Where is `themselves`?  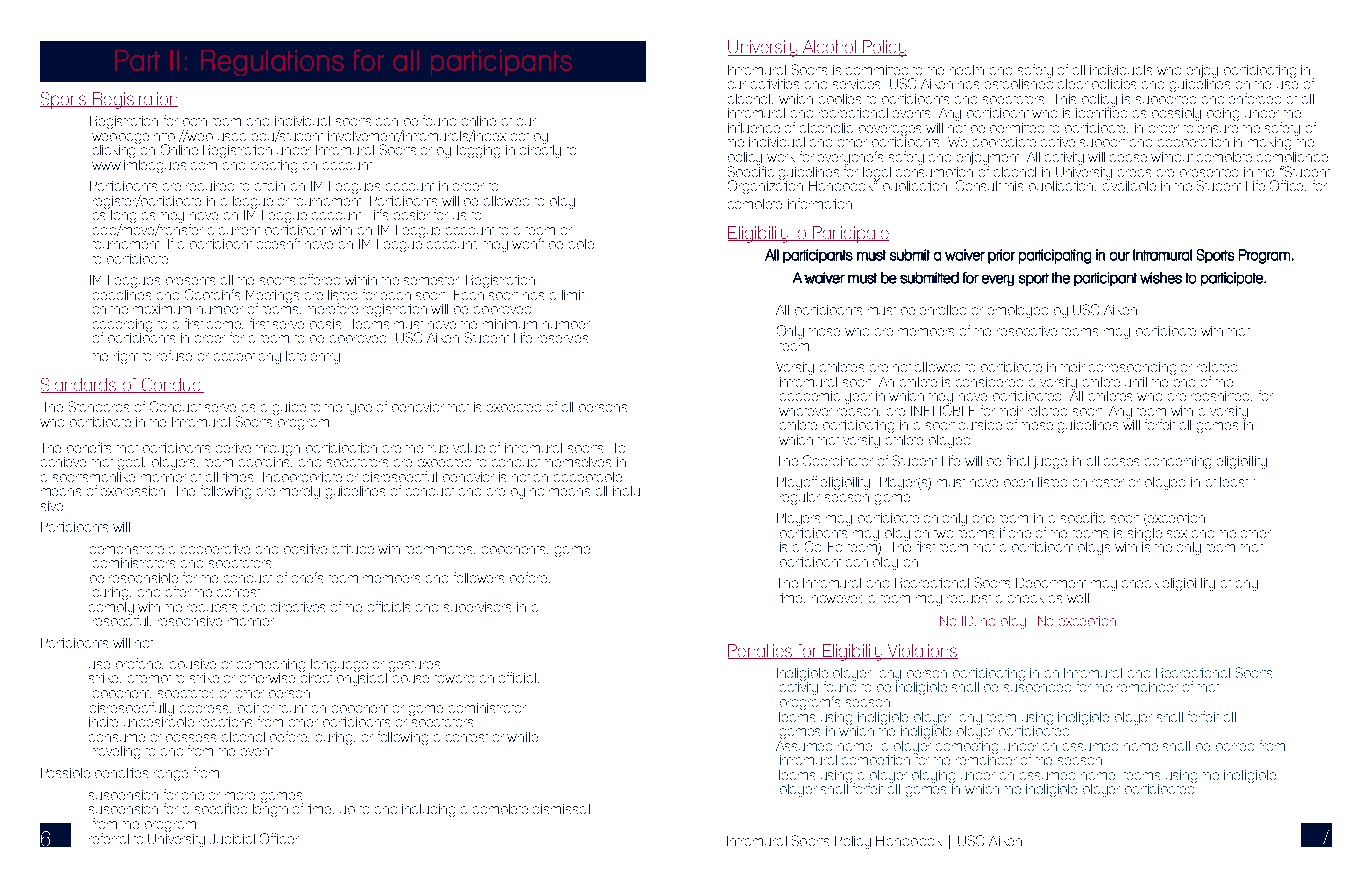
themselves is located at coordinates (578, 462).
